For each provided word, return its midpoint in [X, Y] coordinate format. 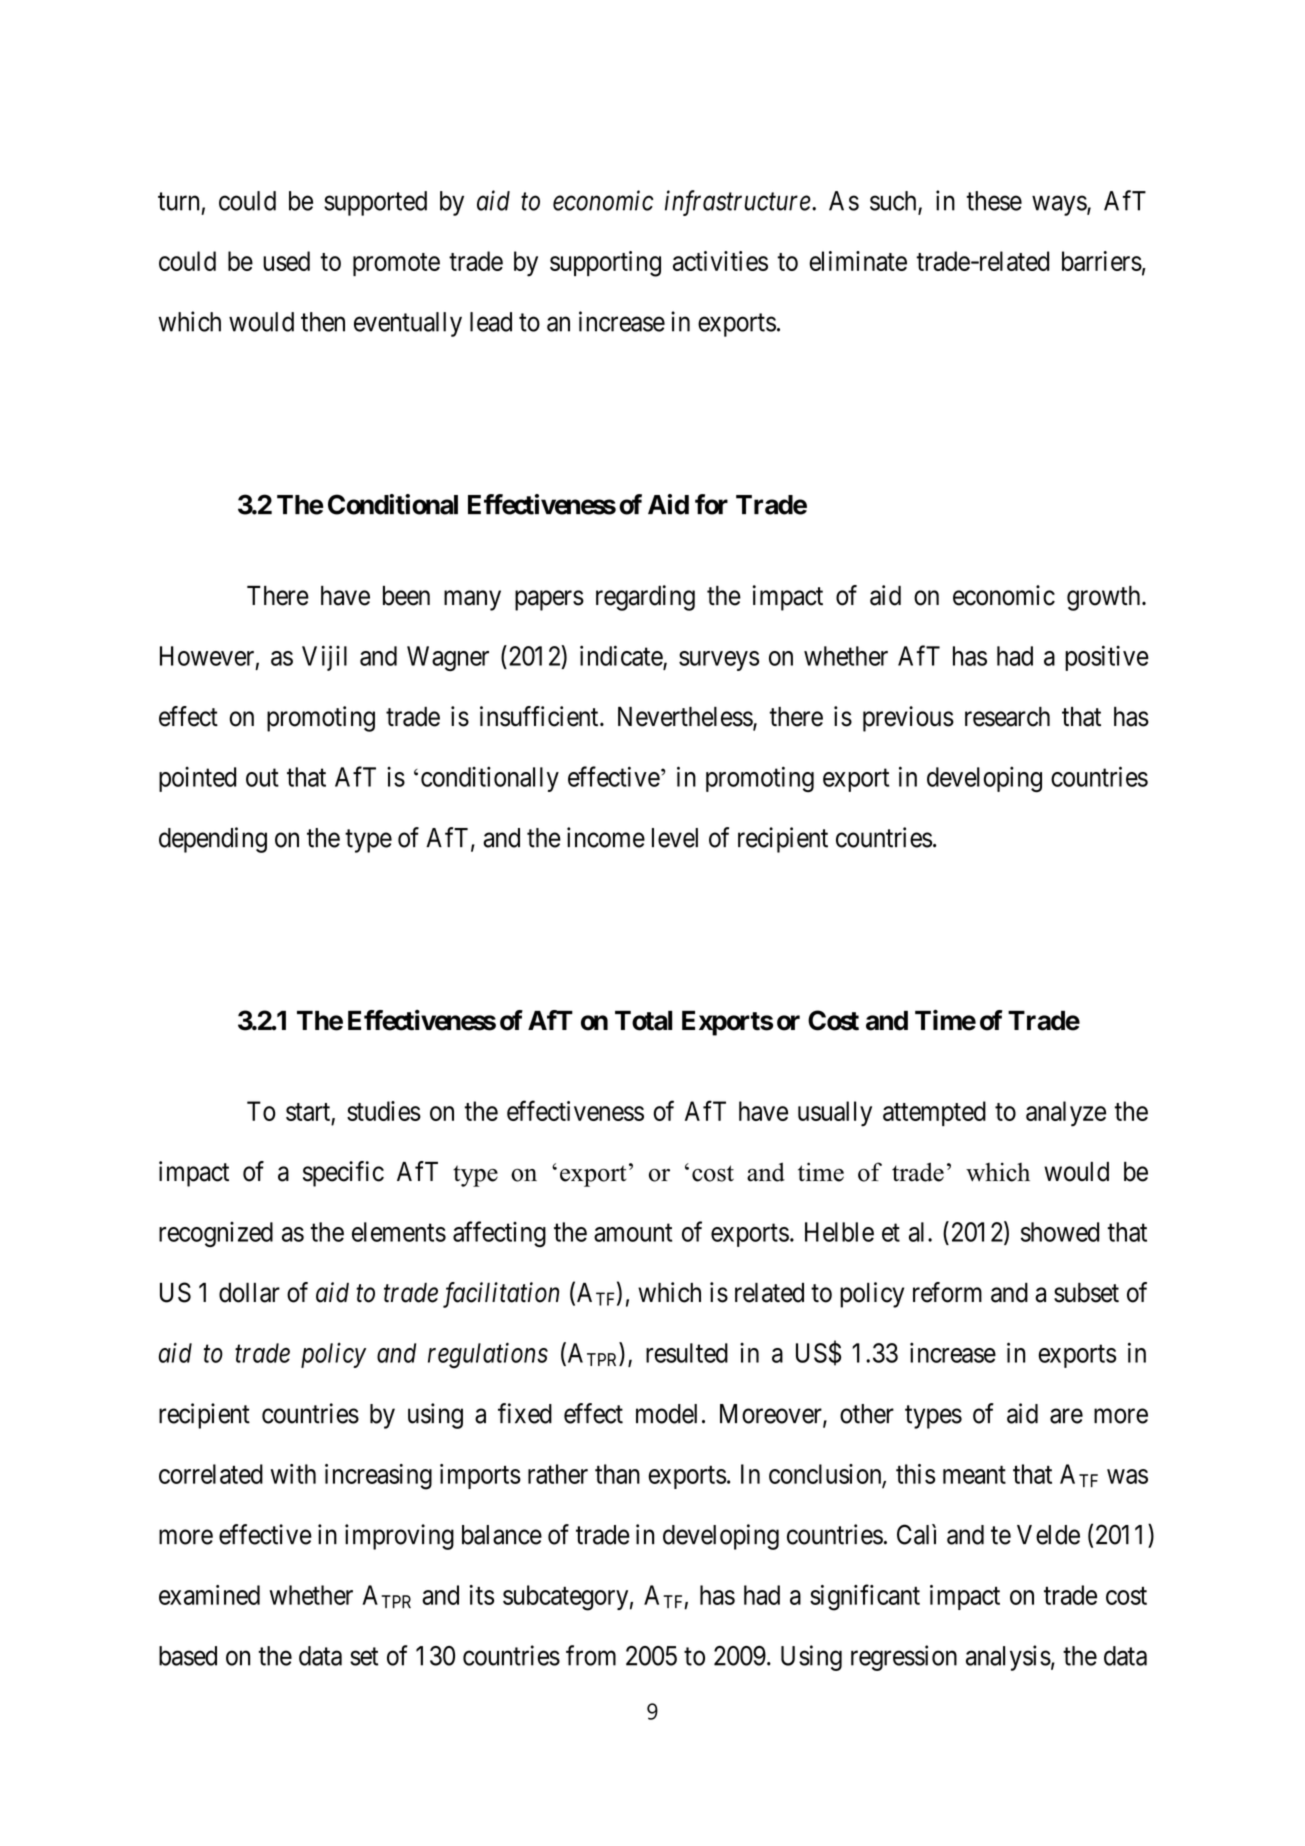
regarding [645, 598]
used [286, 261]
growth [1105, 598]
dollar [249, 1292]
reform [947, 1292]
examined [209, 1595]
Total [643, 1021]
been [406, 596]
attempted [934, 1113]
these [994, 201]
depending [213, 840]
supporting [605, 264]
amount [633, 1233]
